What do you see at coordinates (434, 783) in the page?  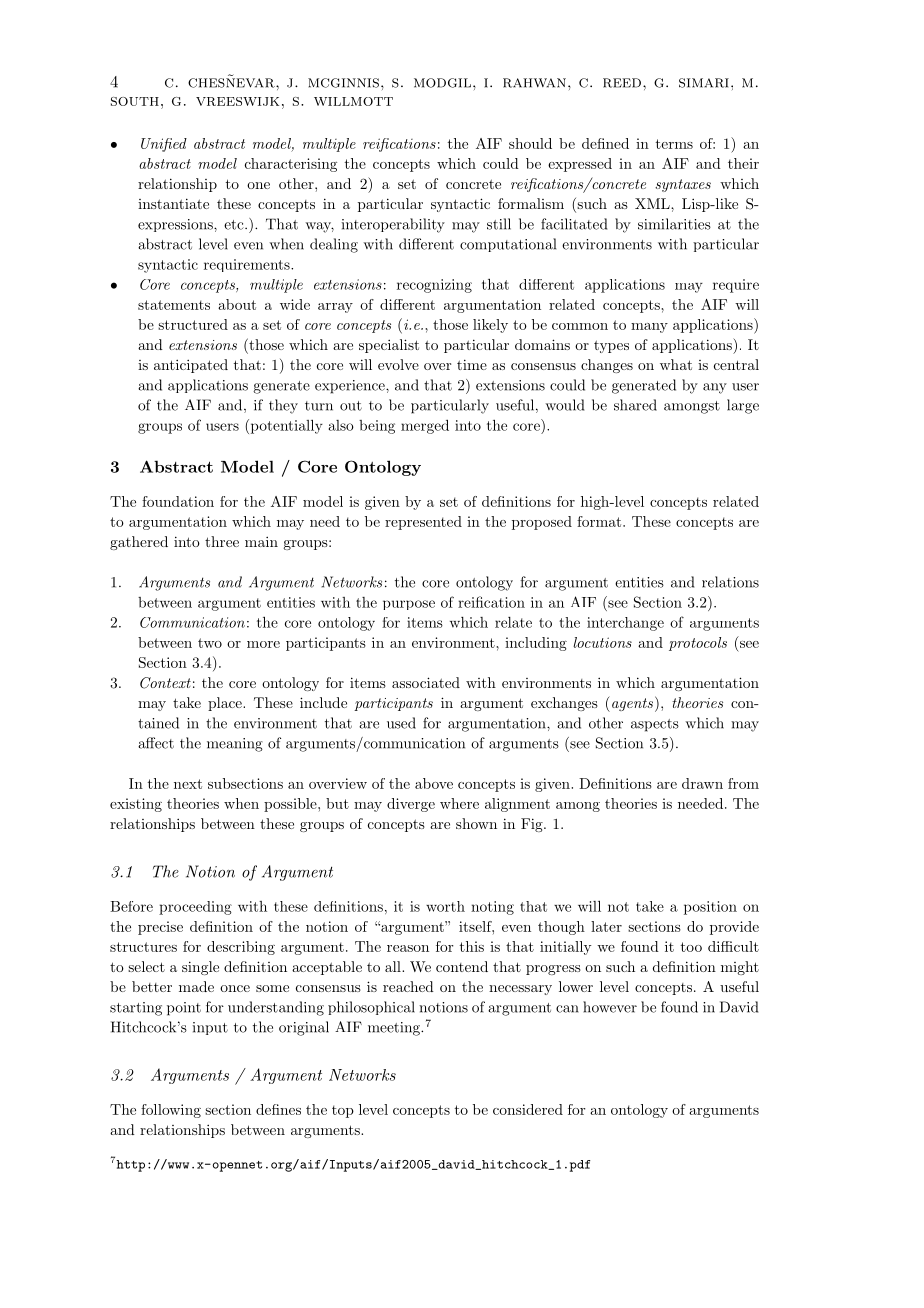 I see `above` at bounding box center [434, 783].
